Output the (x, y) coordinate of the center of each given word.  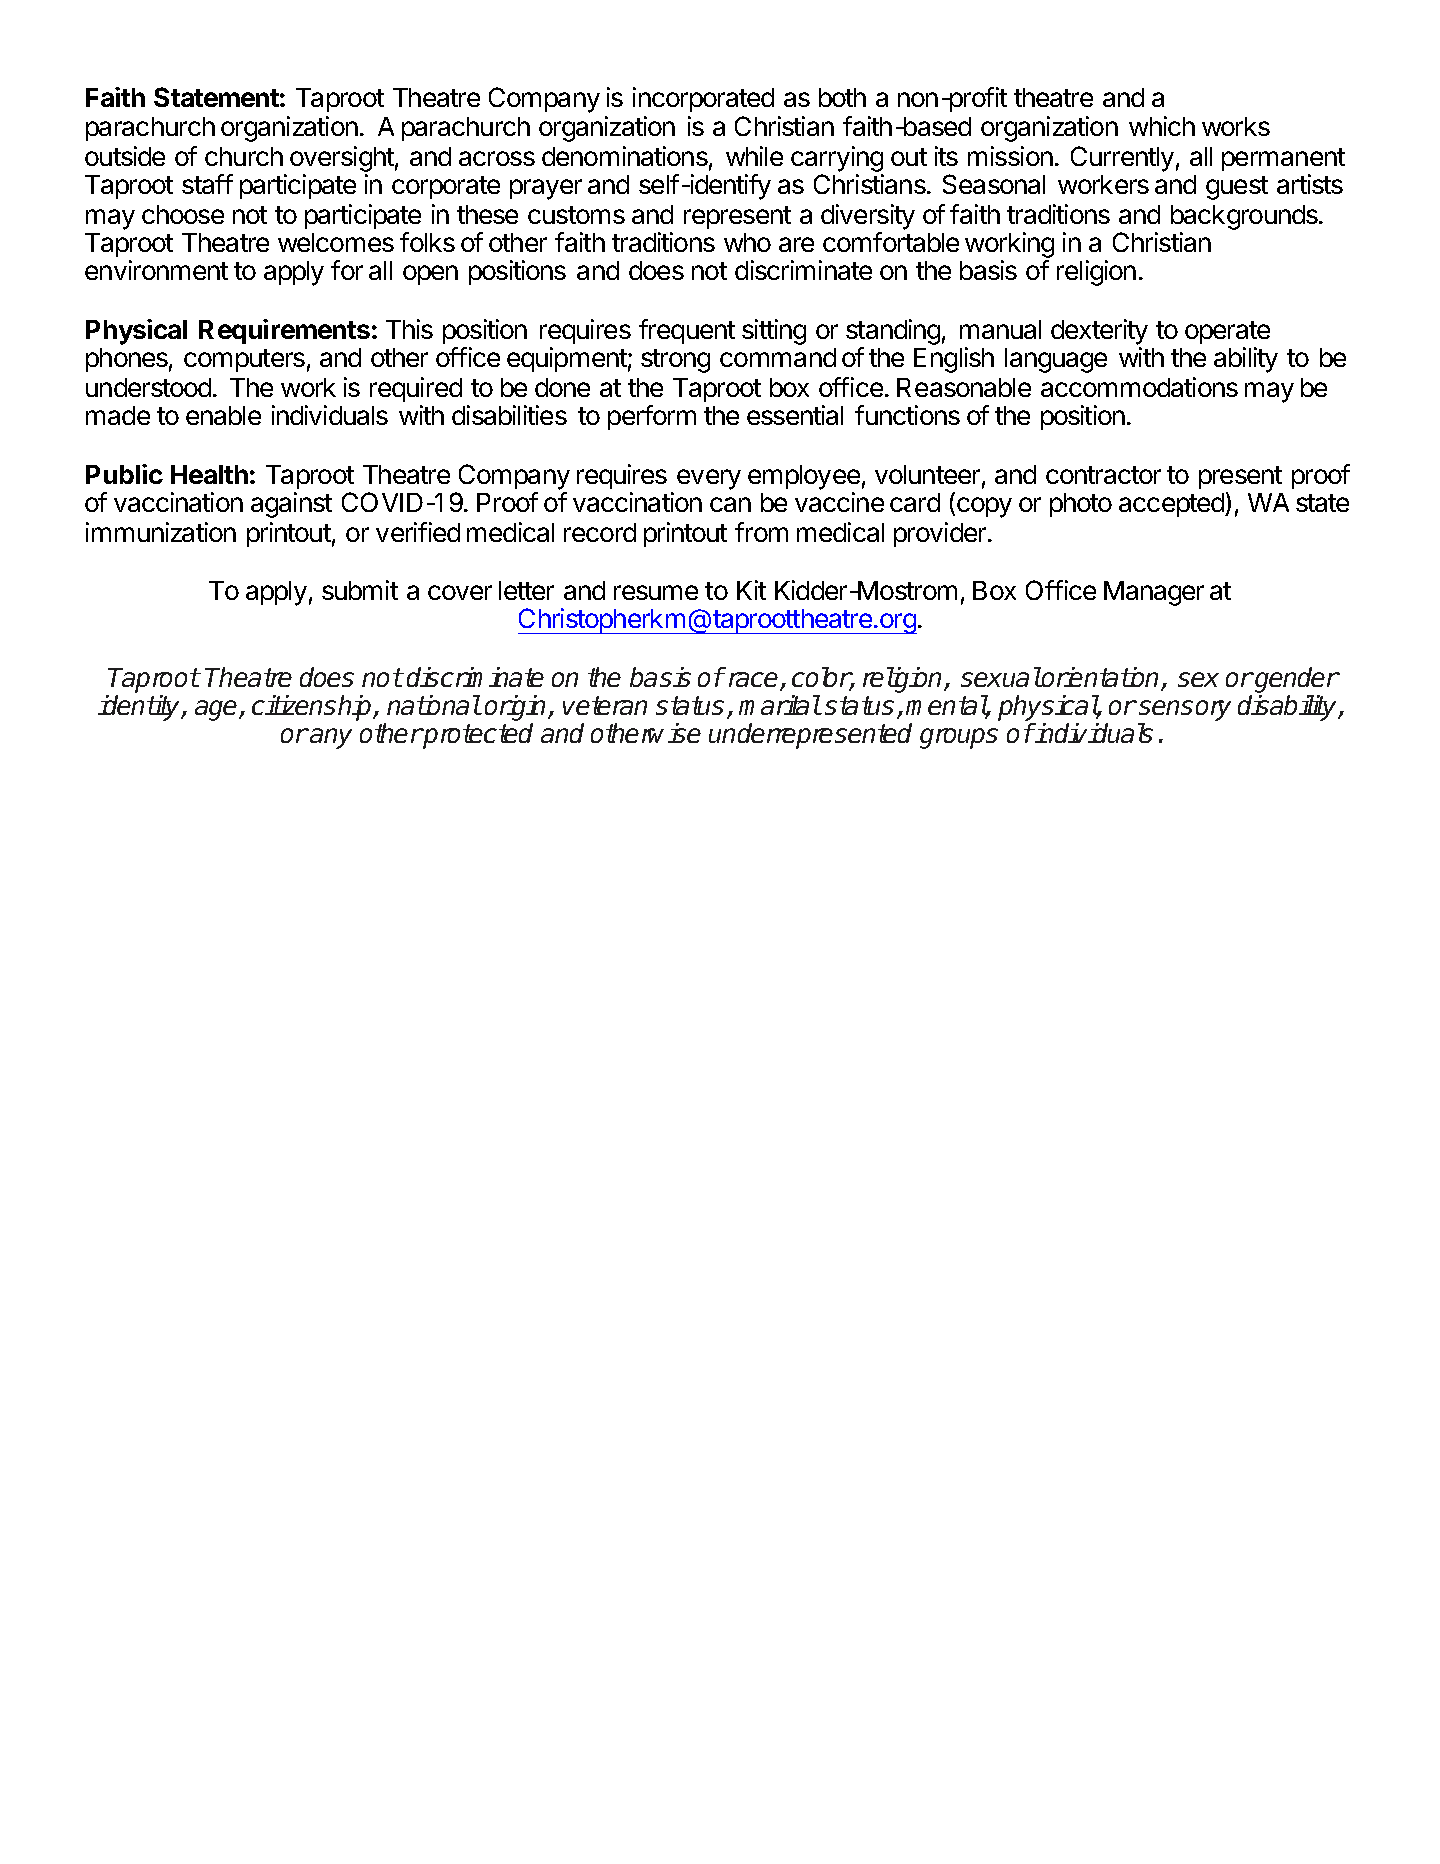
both (842, 97)
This (409, 329)
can (730, 504)
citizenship (313, 708)
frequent (687, 331)
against (291, 505)
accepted (1172, 505)
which (1162, 126)
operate (1227, 332)
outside (125, 156)
